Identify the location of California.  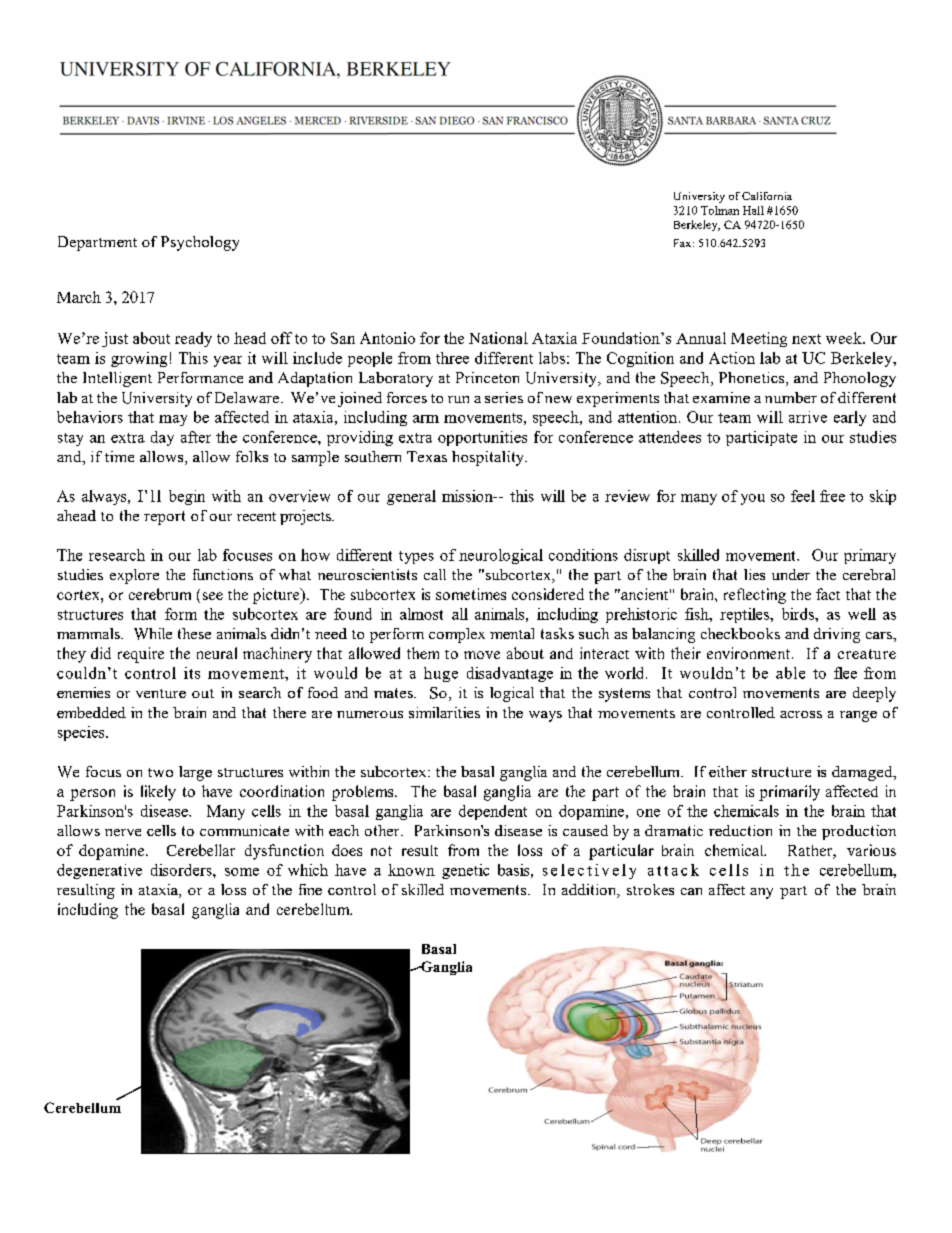
(767, 196).
